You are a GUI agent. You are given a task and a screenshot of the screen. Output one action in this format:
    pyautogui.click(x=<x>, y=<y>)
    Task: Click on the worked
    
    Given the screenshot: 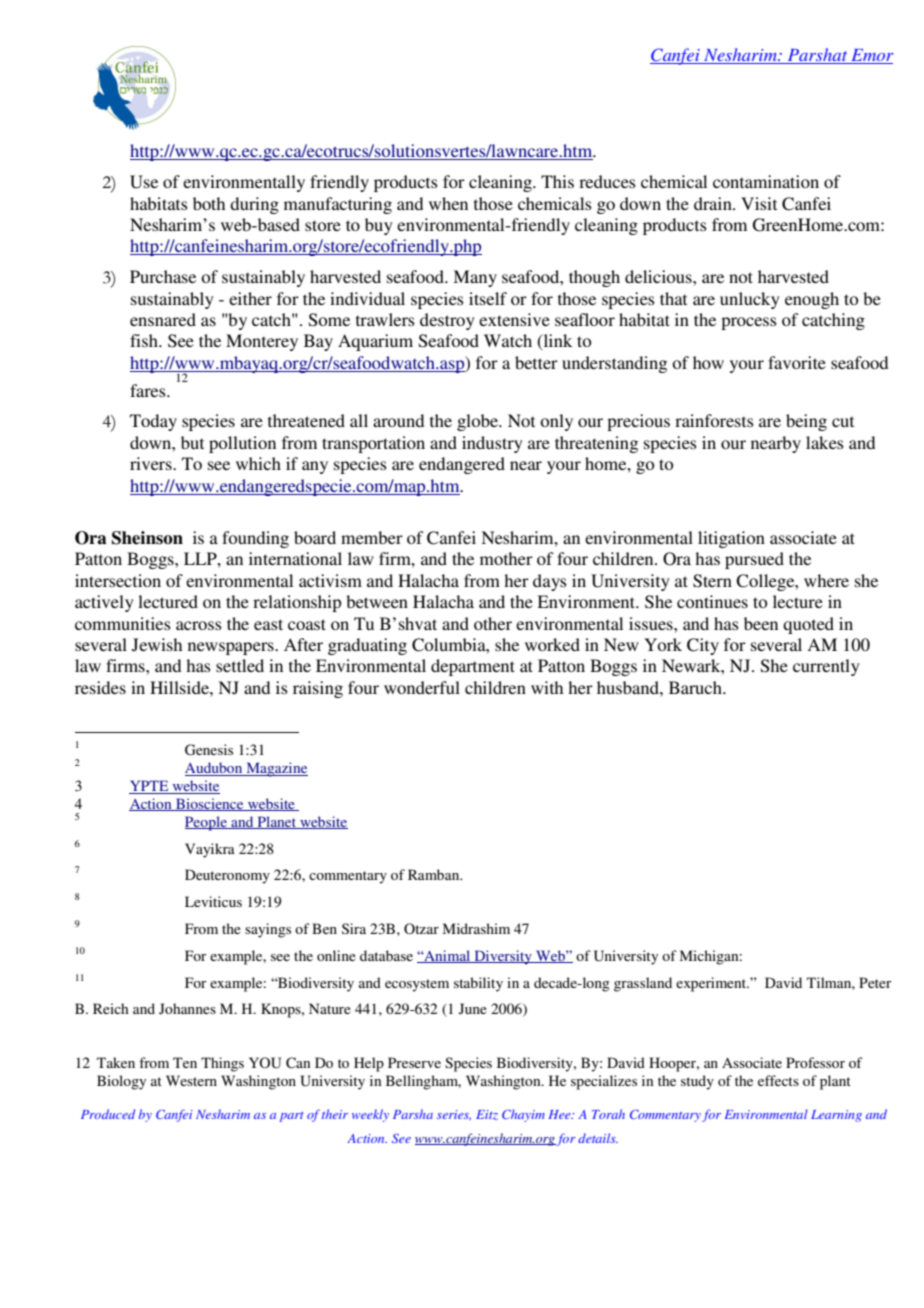 What is the action you would take?
    pyautogui.click(x=552, y=644)
